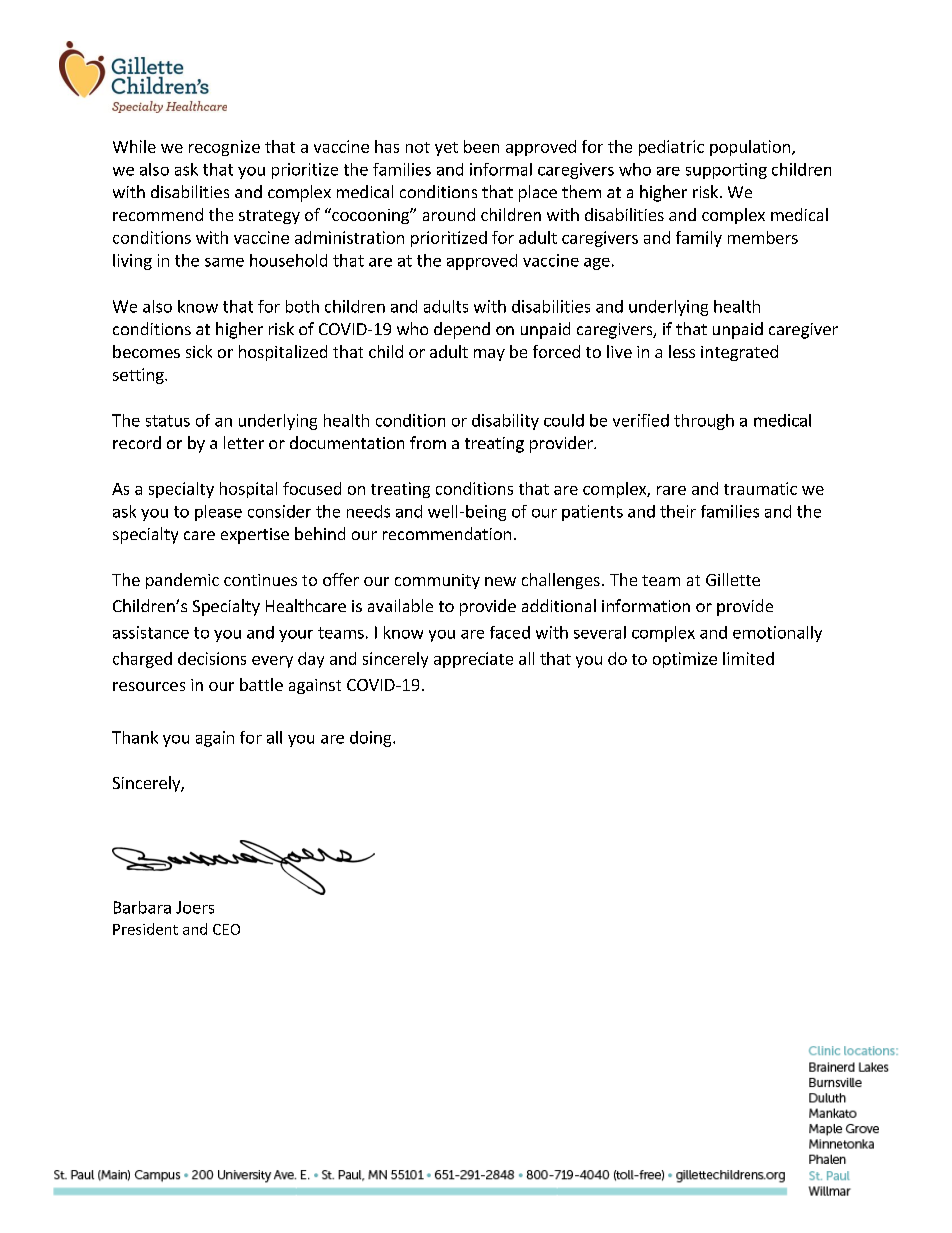 This screenshot has width=952, height=1233. Describe the element at coordinates (372, 739) in the screenshot. I see `doing` at that location.
